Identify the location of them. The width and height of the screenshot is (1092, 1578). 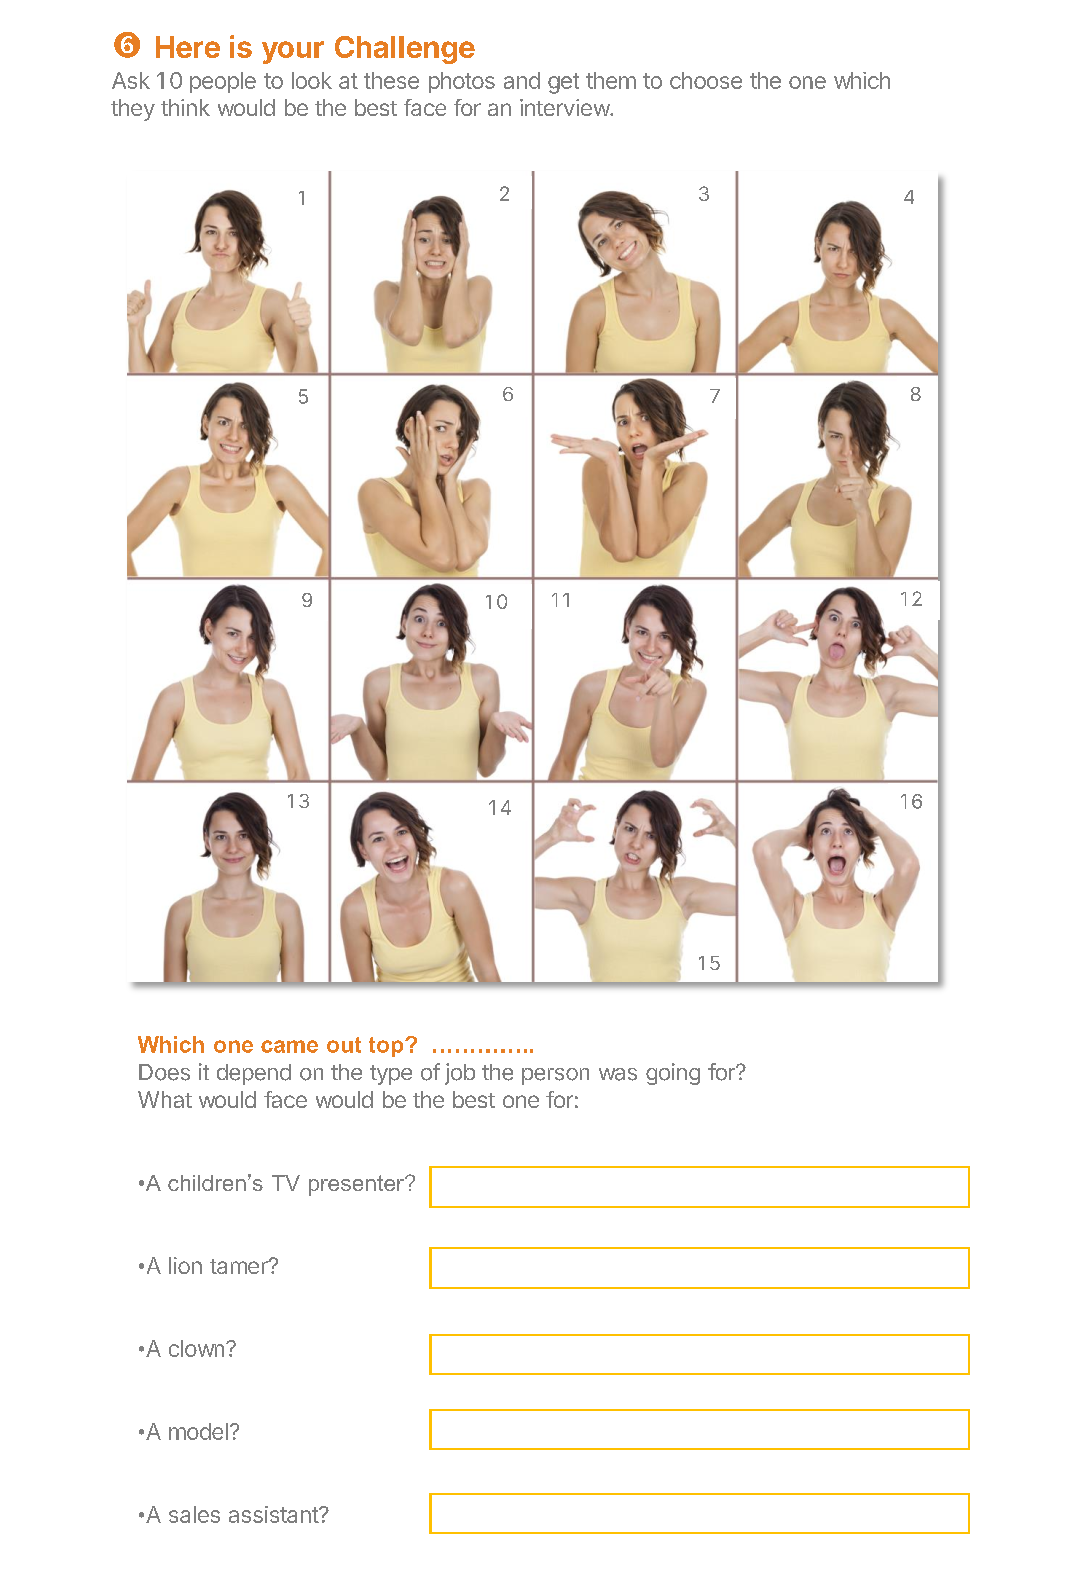
(611, 80).
